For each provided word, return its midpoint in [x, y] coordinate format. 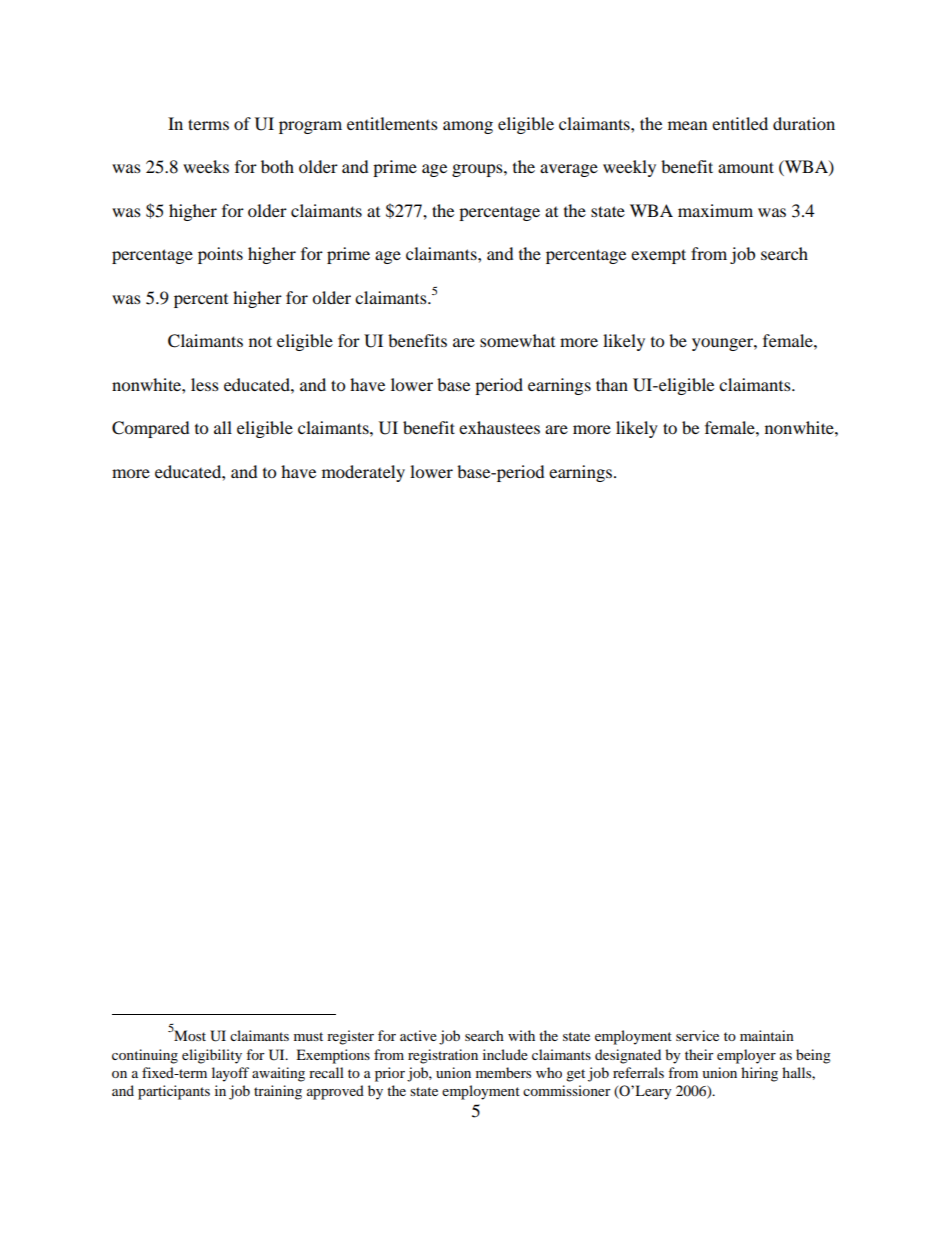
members [503, 1072]
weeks [206, 166]
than [612, 384]
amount [746, 167]
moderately [363, 473]
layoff [230, 1074]
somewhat [517, 340]
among [468, 127]
